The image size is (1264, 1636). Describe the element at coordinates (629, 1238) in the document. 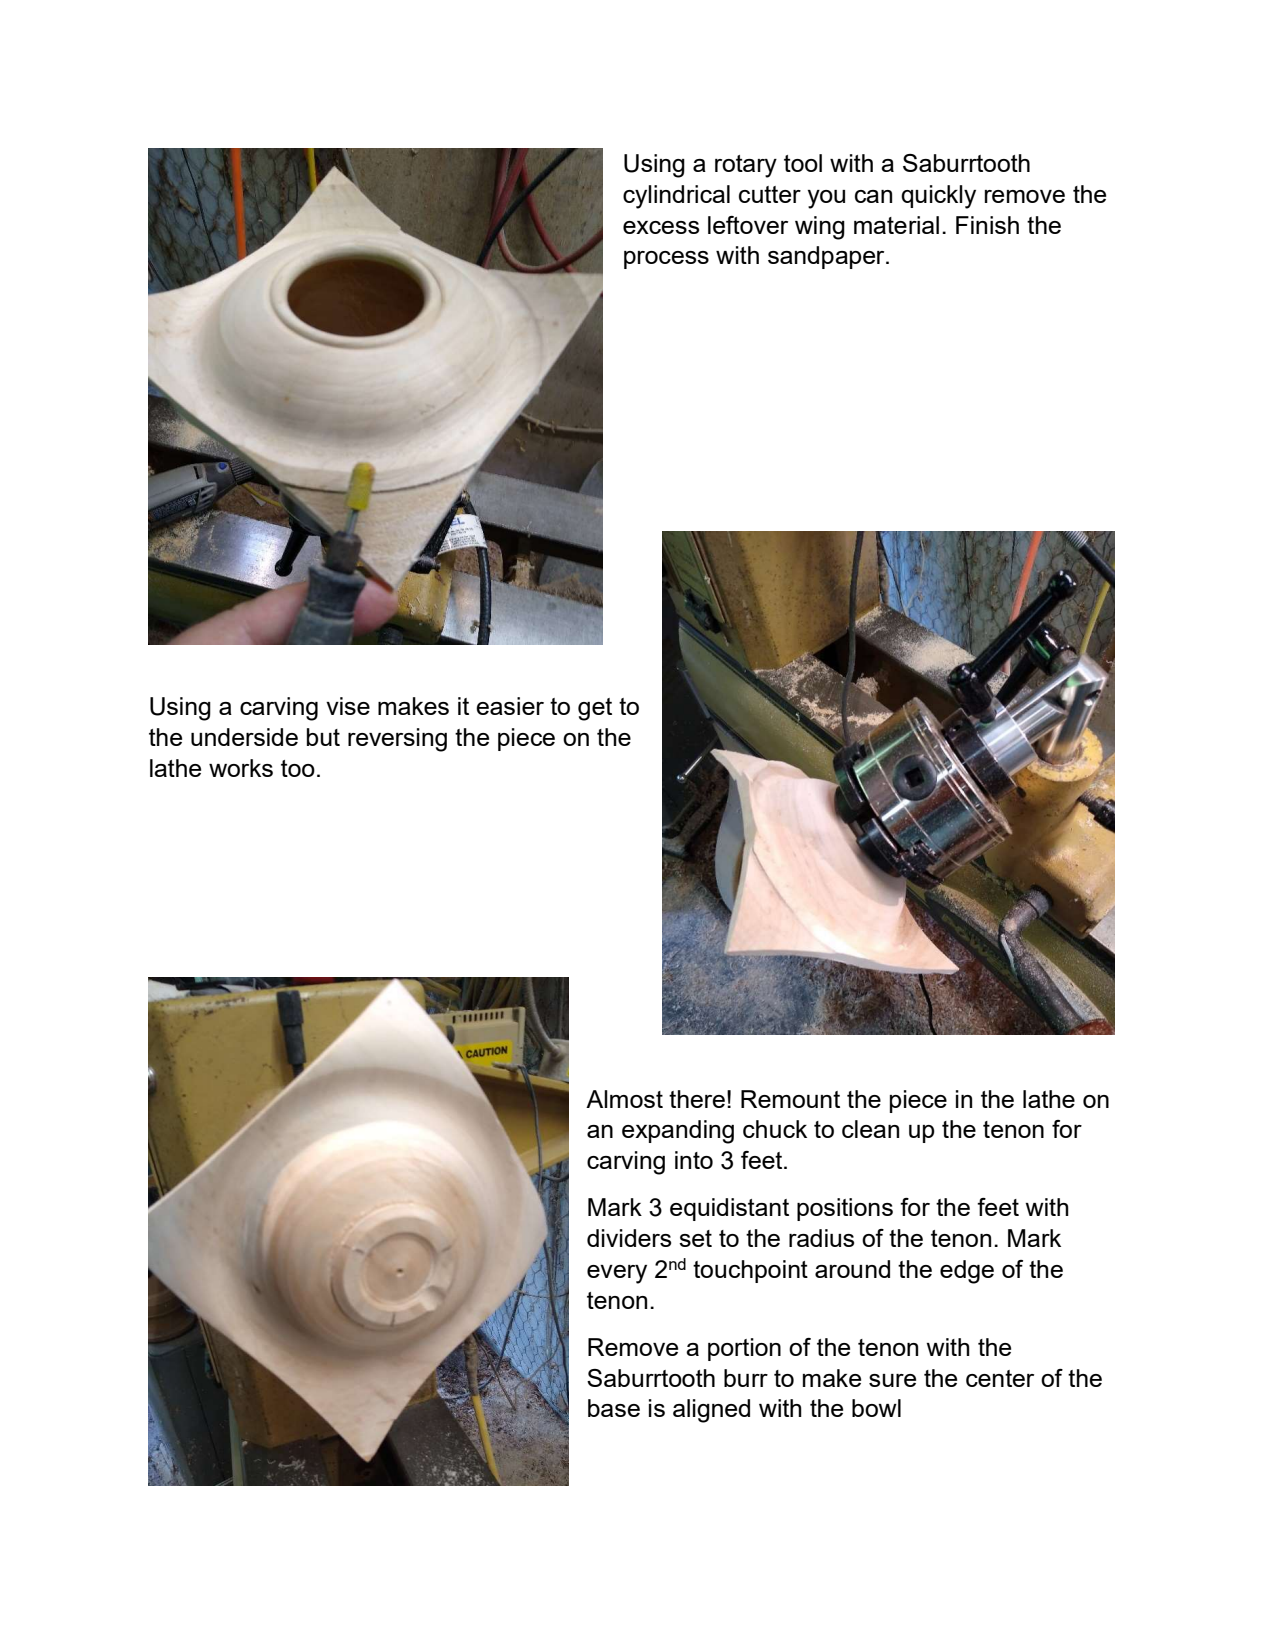

I see `dividers` at that location.
